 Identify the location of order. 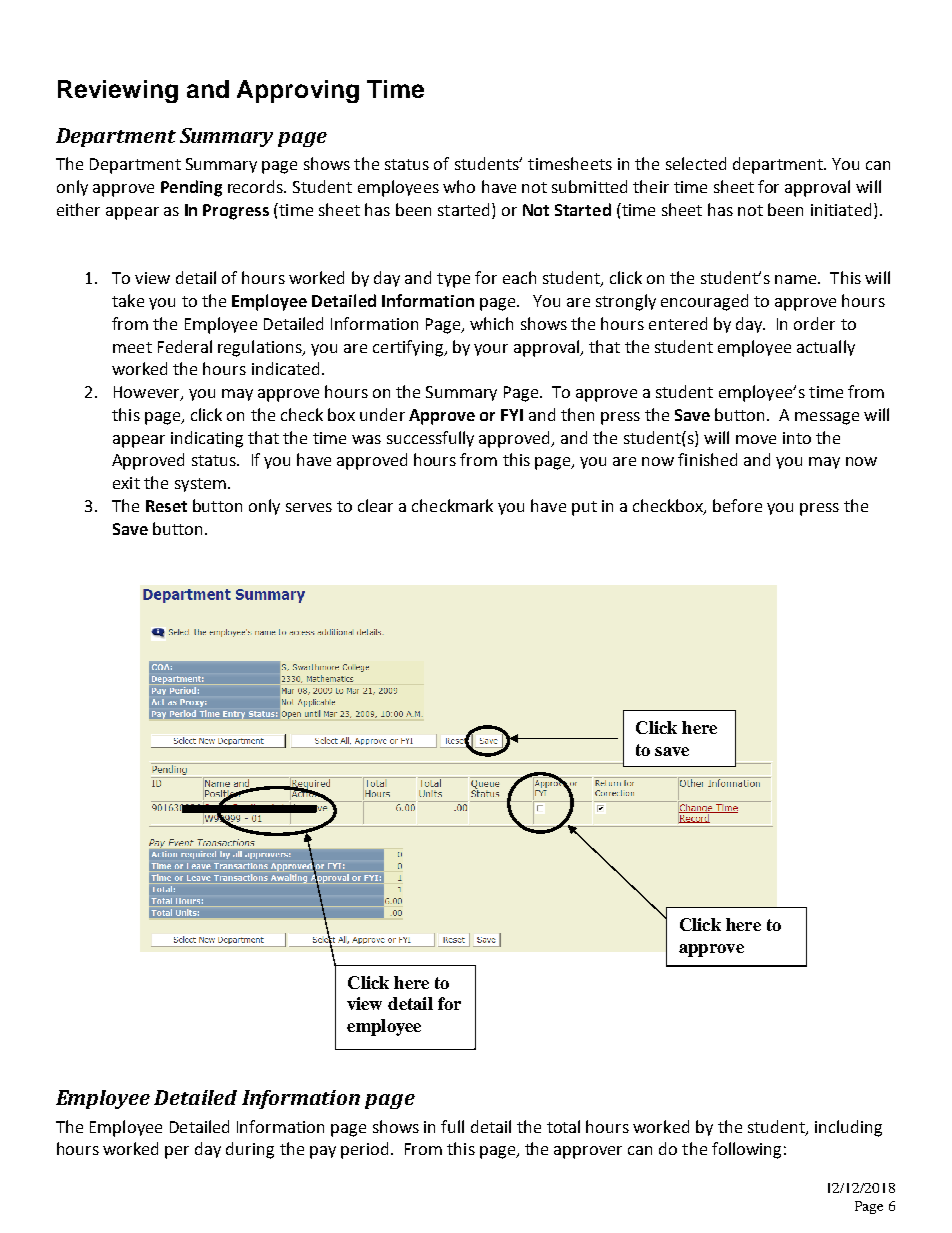
(814, 323).
